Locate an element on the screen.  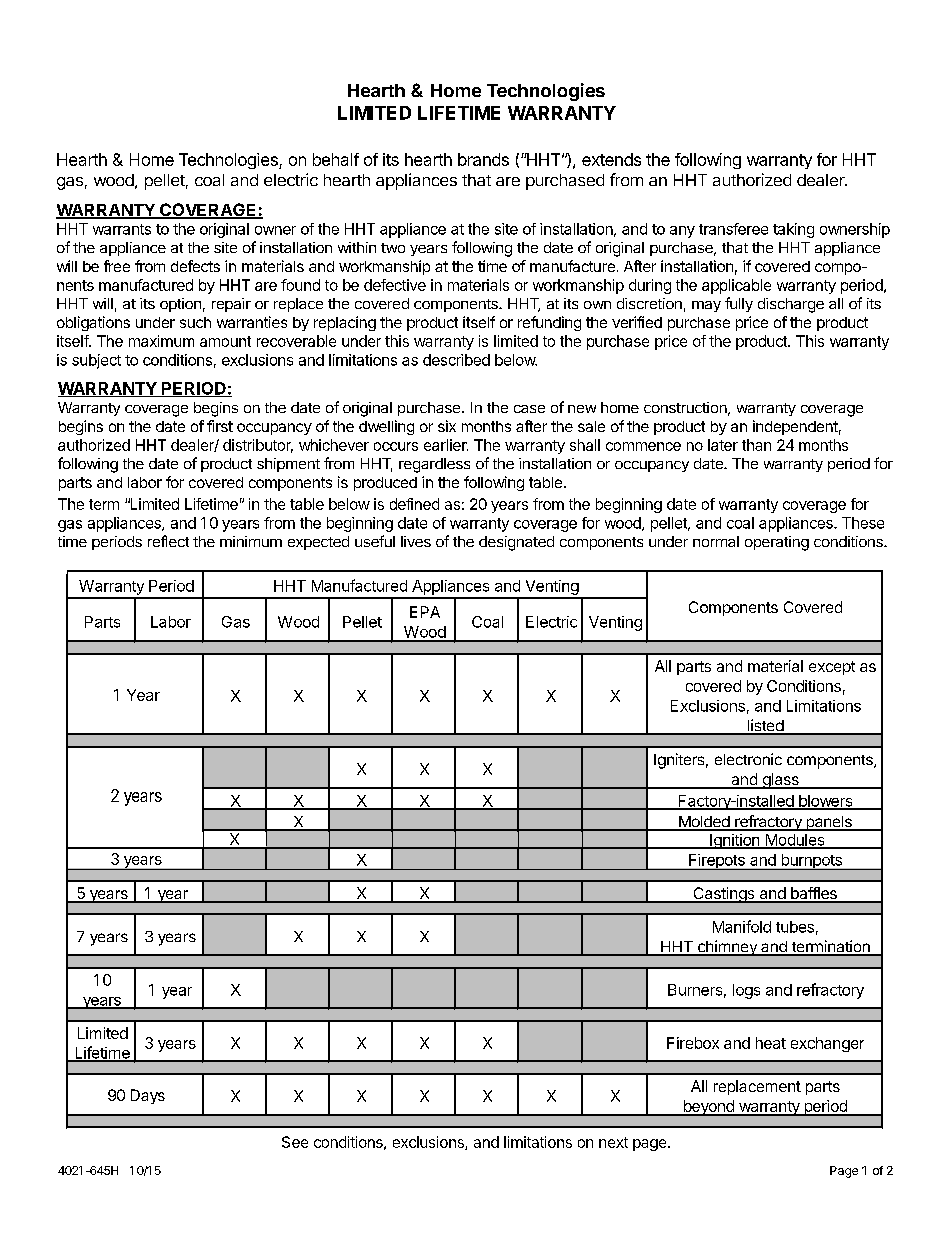
Days is located at coordinates (148, 1096).
